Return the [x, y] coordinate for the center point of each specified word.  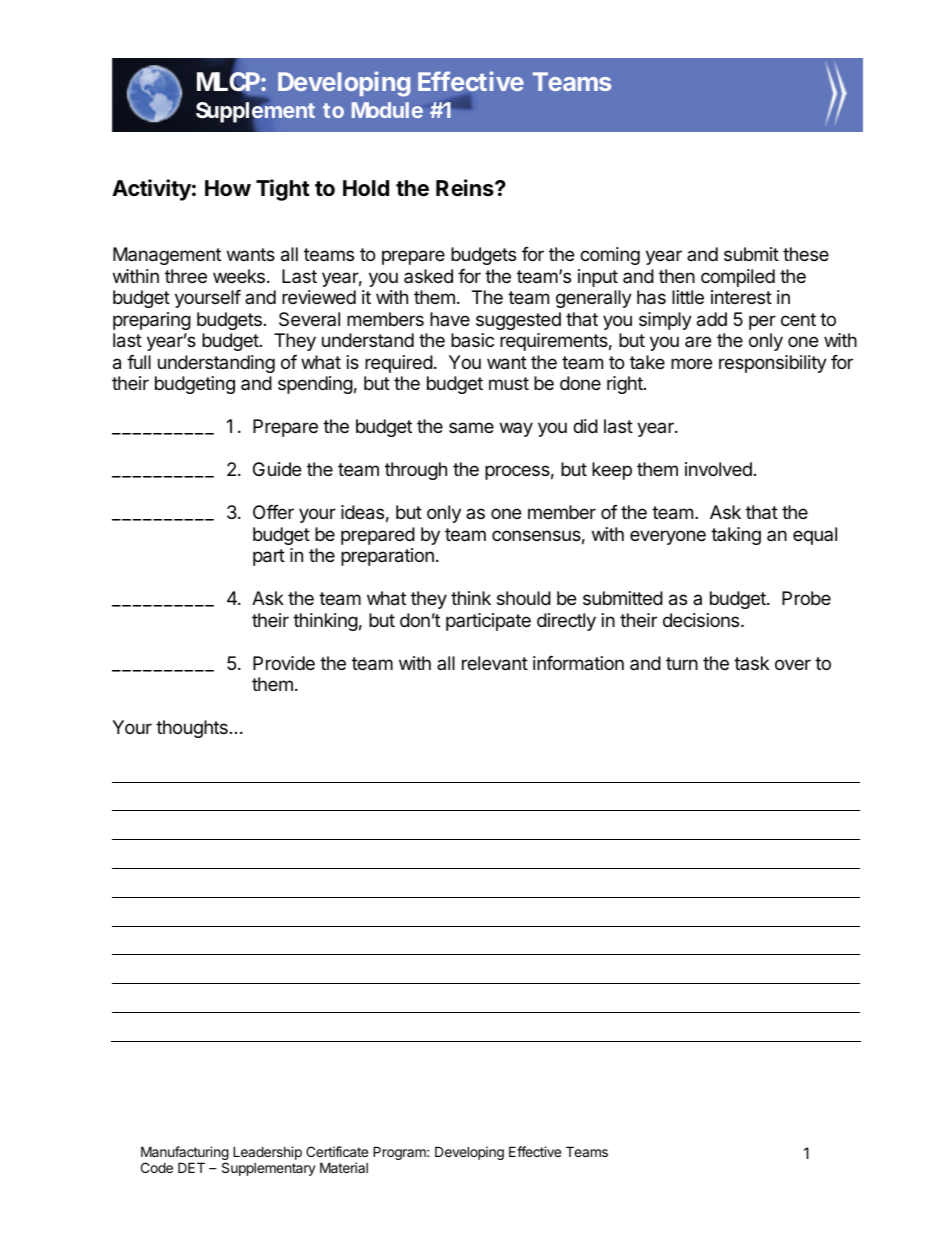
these [806, 254]
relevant [495, 663]
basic [472, 340]
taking [736, 536]
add [712, 319]
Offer [273, 512]
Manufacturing [185, 1154]
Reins [466, 188]
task [751, 663]
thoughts [192, 729]
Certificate [337, 1151]
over [793, 664]
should [524, 598]
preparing [152, 321]
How [228, 188]
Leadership [267, 1153]
